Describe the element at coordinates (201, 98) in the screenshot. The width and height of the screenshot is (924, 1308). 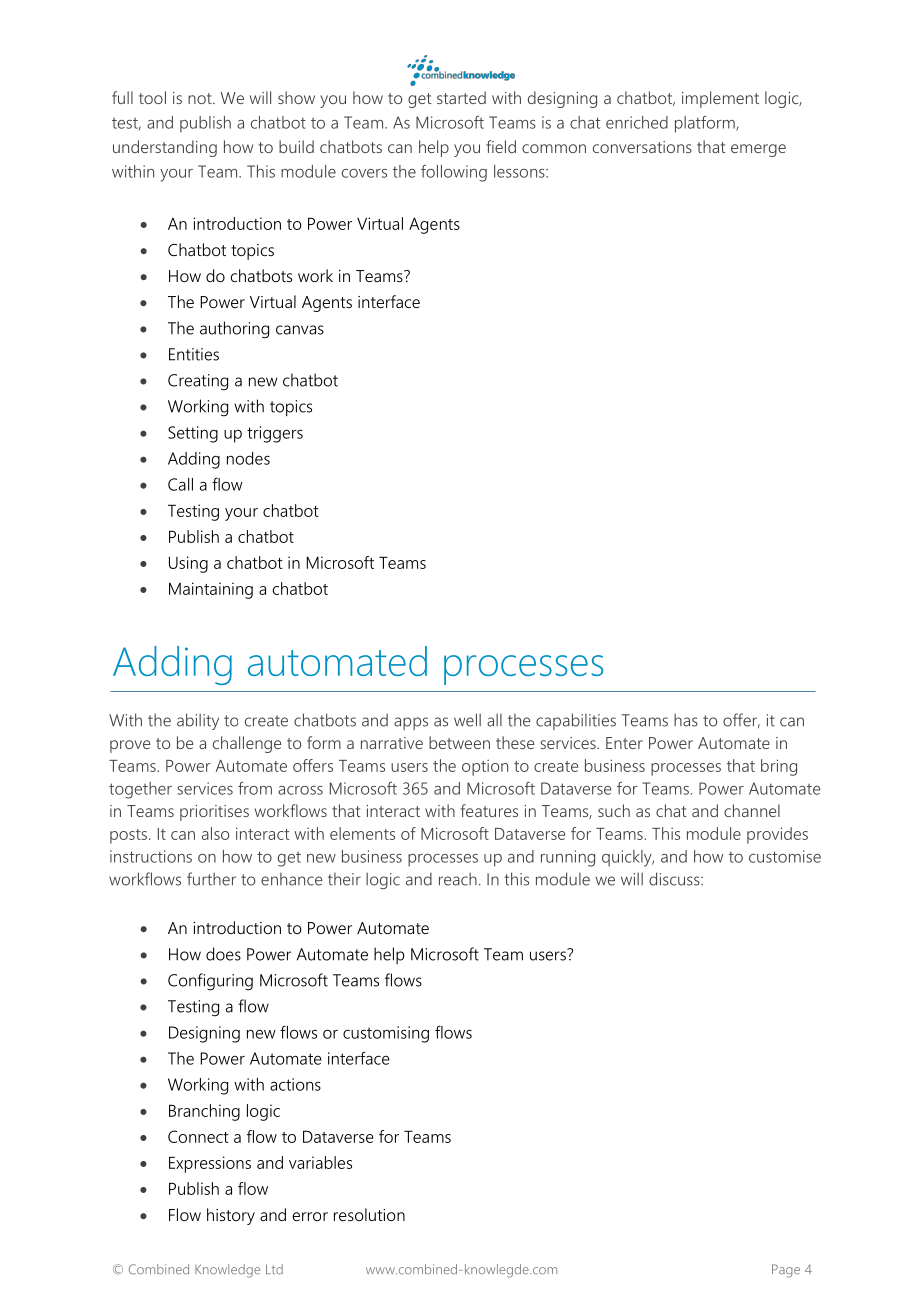
I see `not` at that location.
